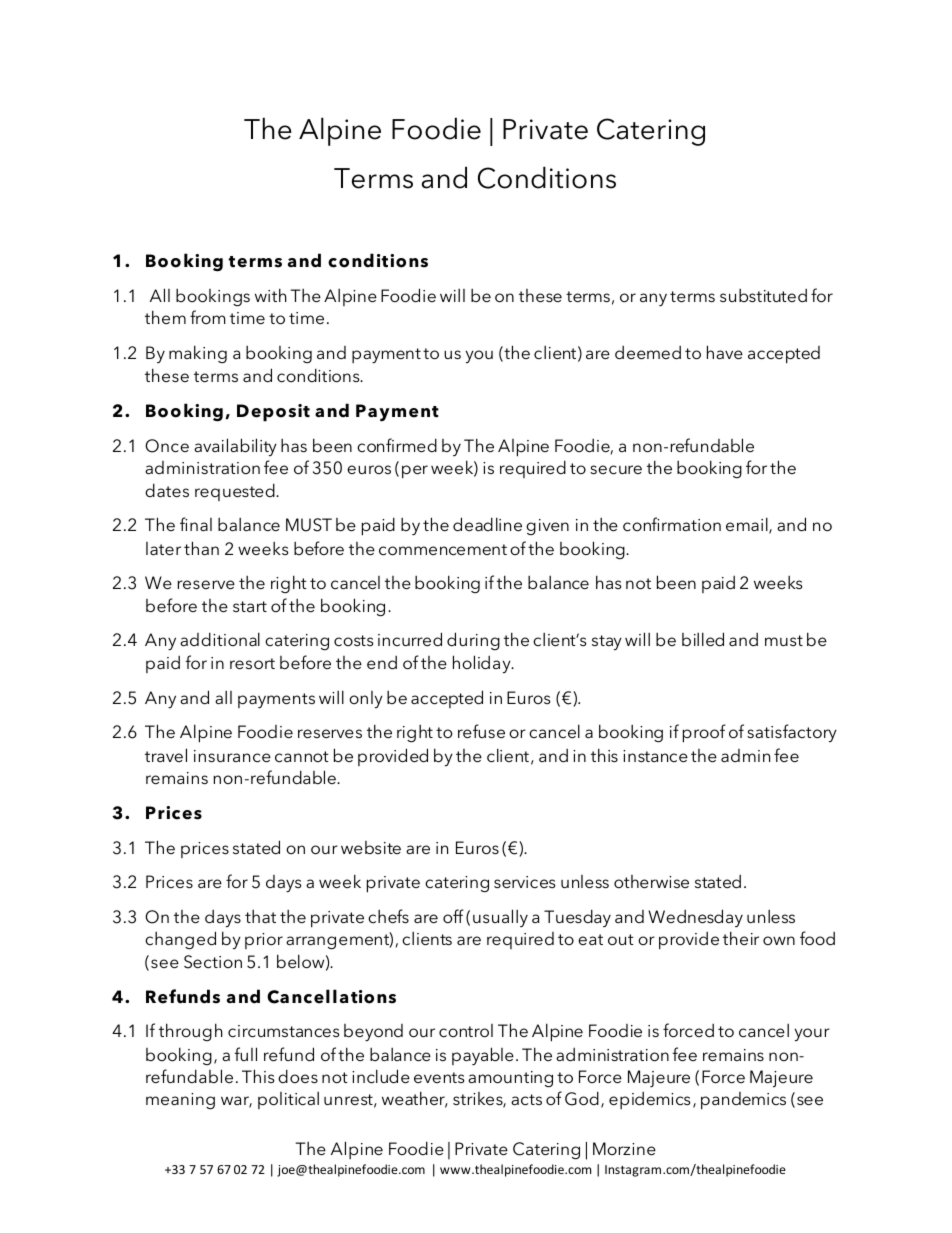 The width and height of the image is (952, 1233). Describe the element at coordinates (245, 1054) in the image. I see `full` at that location.
